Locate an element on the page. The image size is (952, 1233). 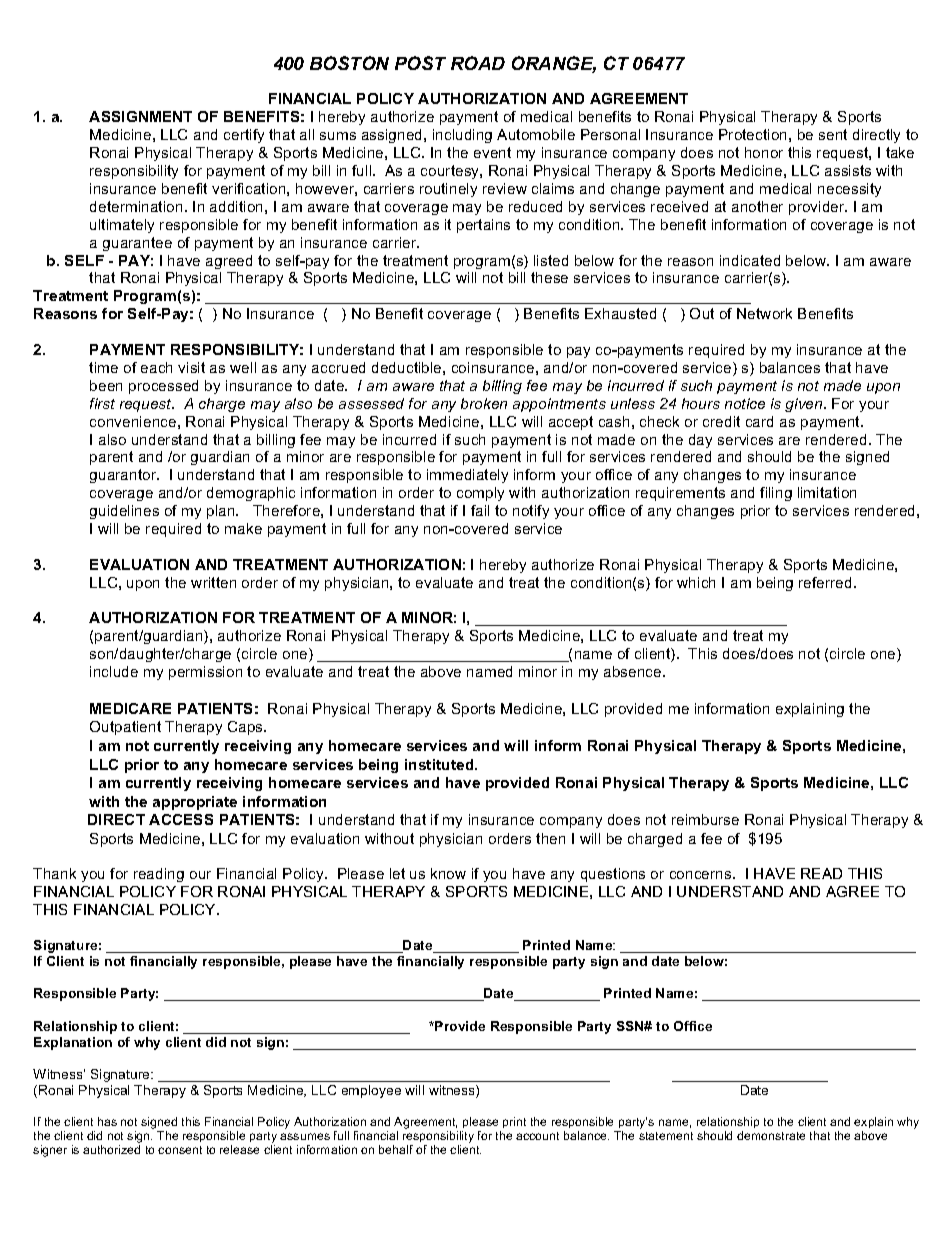
know is located at coordinates (448, 873).
